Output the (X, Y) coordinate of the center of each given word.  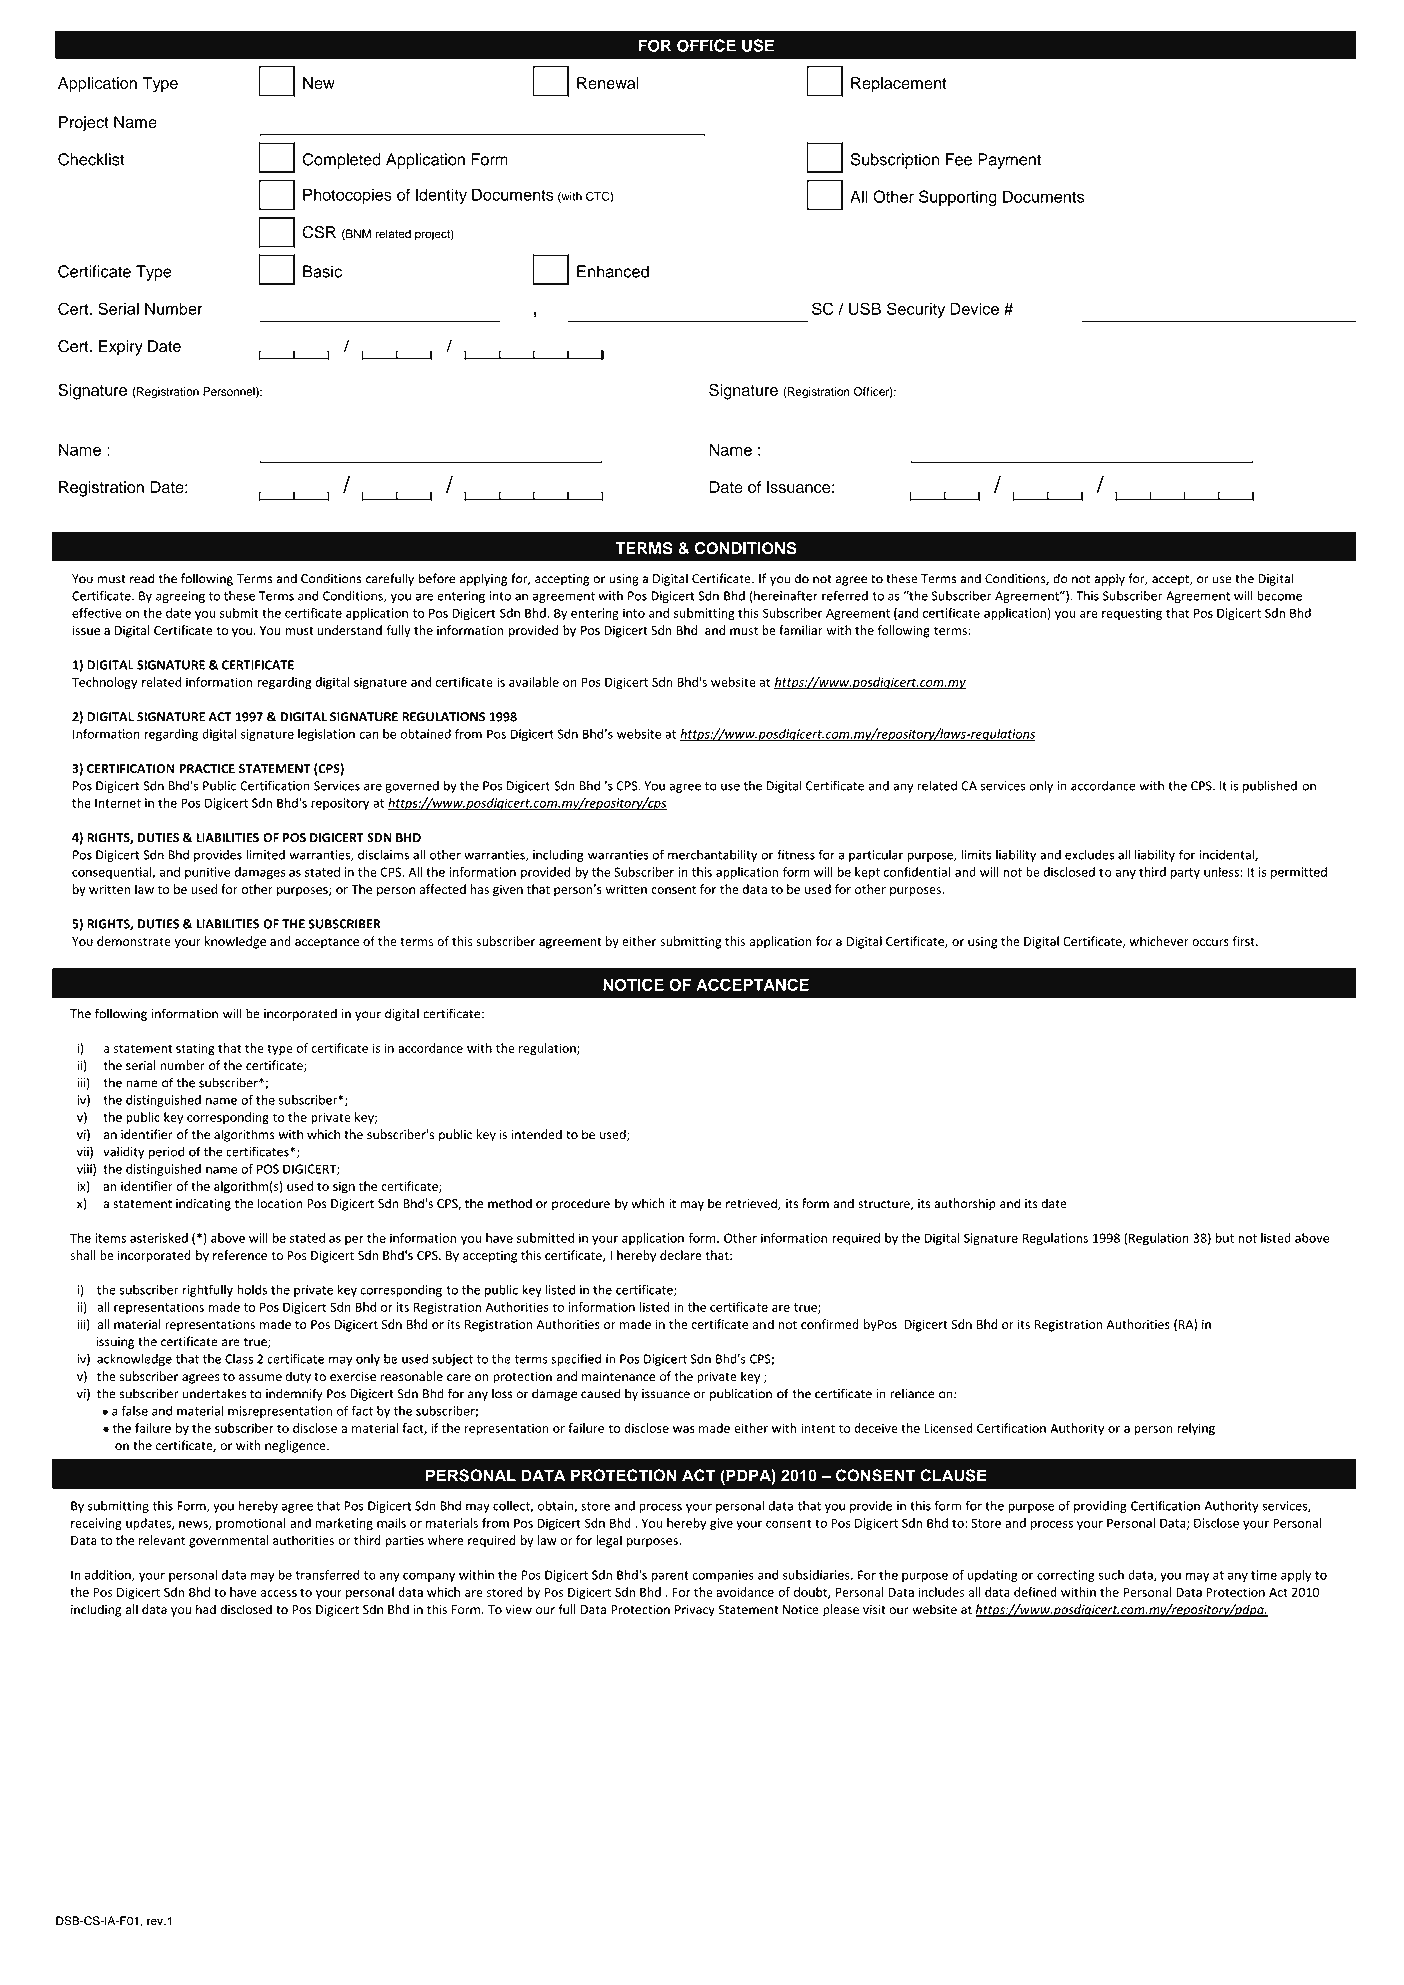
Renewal (608, 83)
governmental (229, 1541)
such (1111, 1575)
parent (670, 1576)
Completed (341, 161)
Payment (1009, 161)
